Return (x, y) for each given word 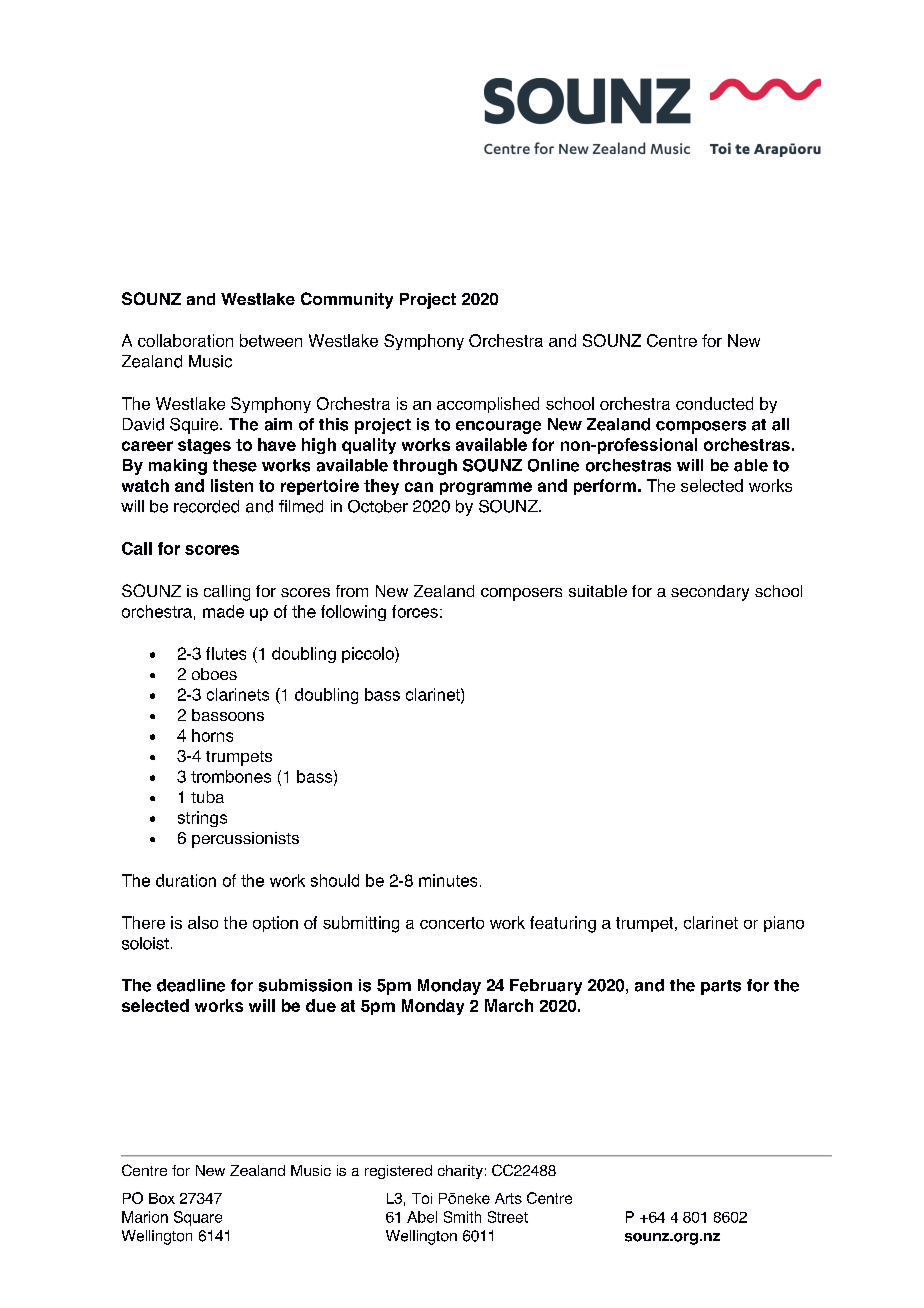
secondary (710, 593)
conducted (714, 403)
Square (198, 1218)
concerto (452, 923)
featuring (563, 924)
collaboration (185, 340)
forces (415, 611)
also (203, 922)
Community (347, 300)
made (223, 611)
